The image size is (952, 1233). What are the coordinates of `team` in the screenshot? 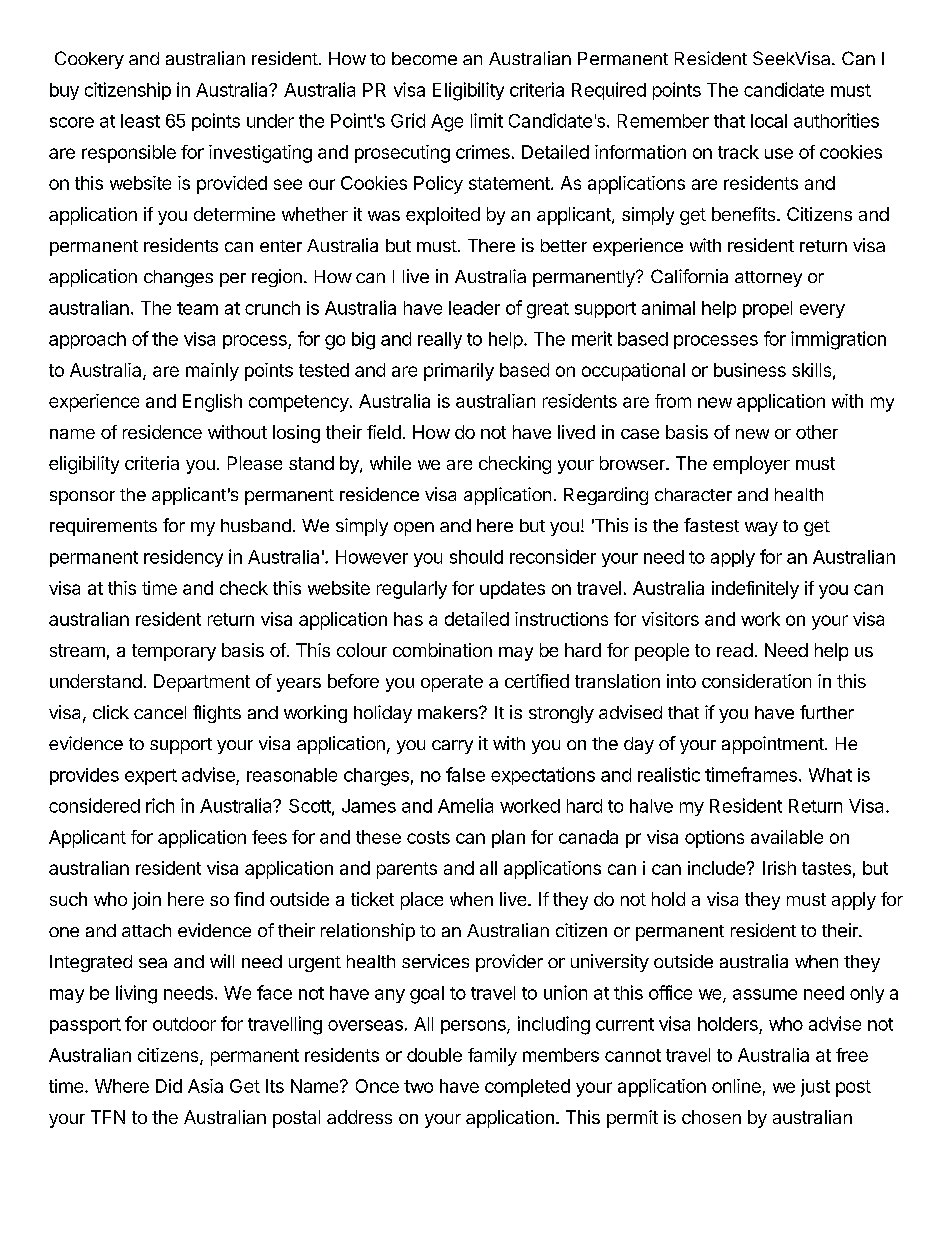 It's located at (197, 308).
